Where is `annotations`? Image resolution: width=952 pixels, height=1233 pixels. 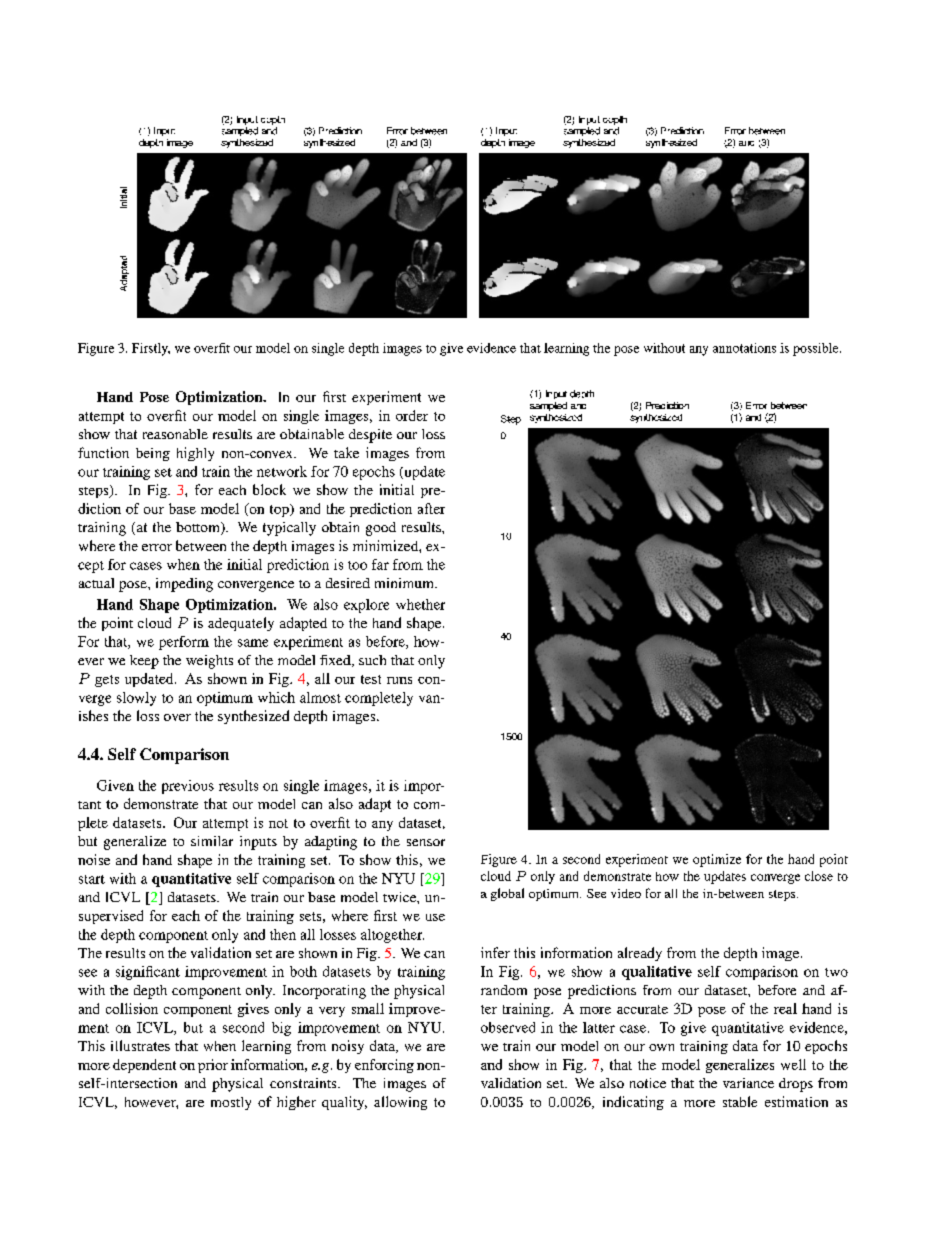 annotations is located at coordinates (744, 348).
